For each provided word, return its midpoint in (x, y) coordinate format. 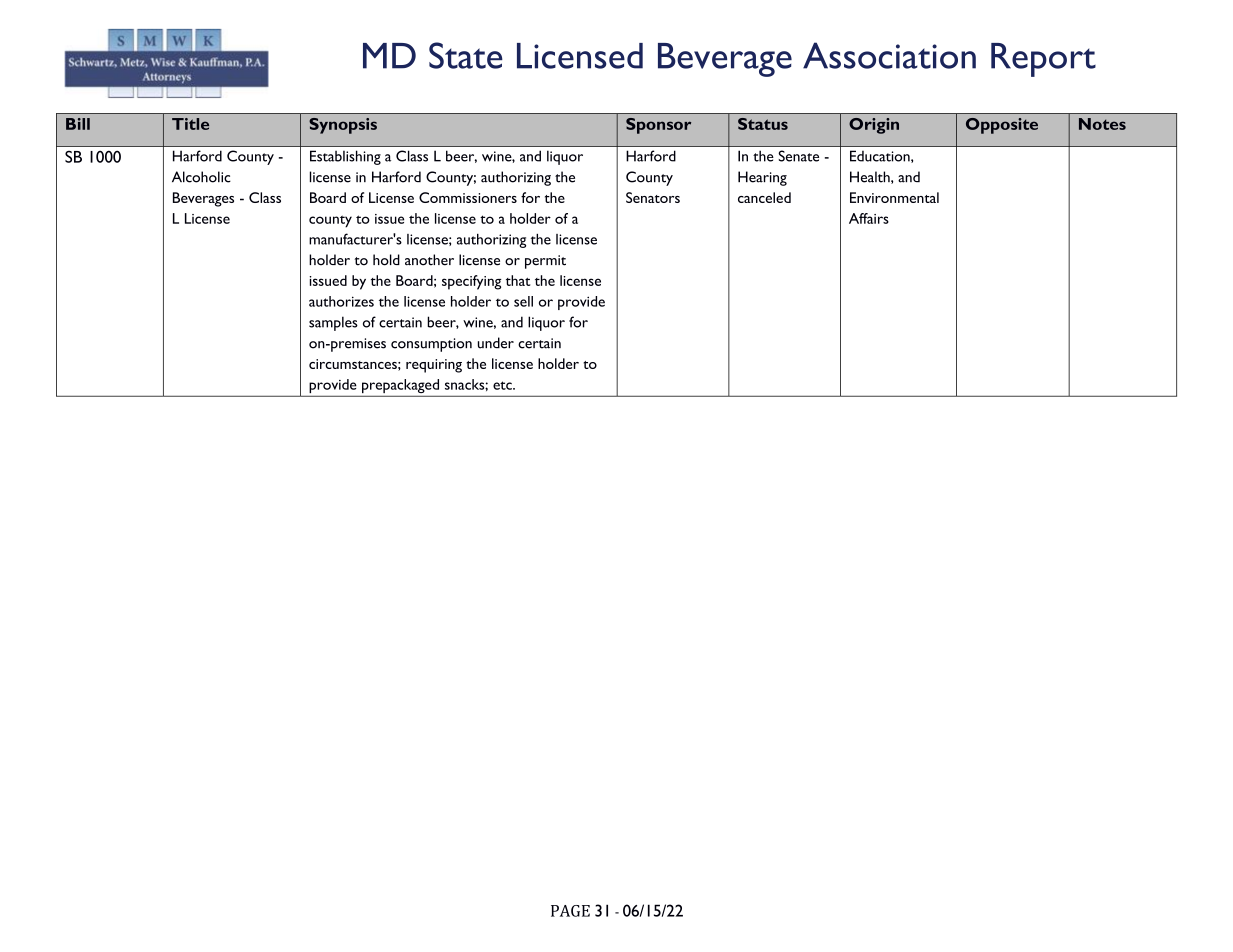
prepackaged (400, 386)
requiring (434, 366)
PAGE (570, 911)
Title (190, 124)
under (496, 343)
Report (1043, 60)
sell (523, 301)
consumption (431, 345)
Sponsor (658, 126)
